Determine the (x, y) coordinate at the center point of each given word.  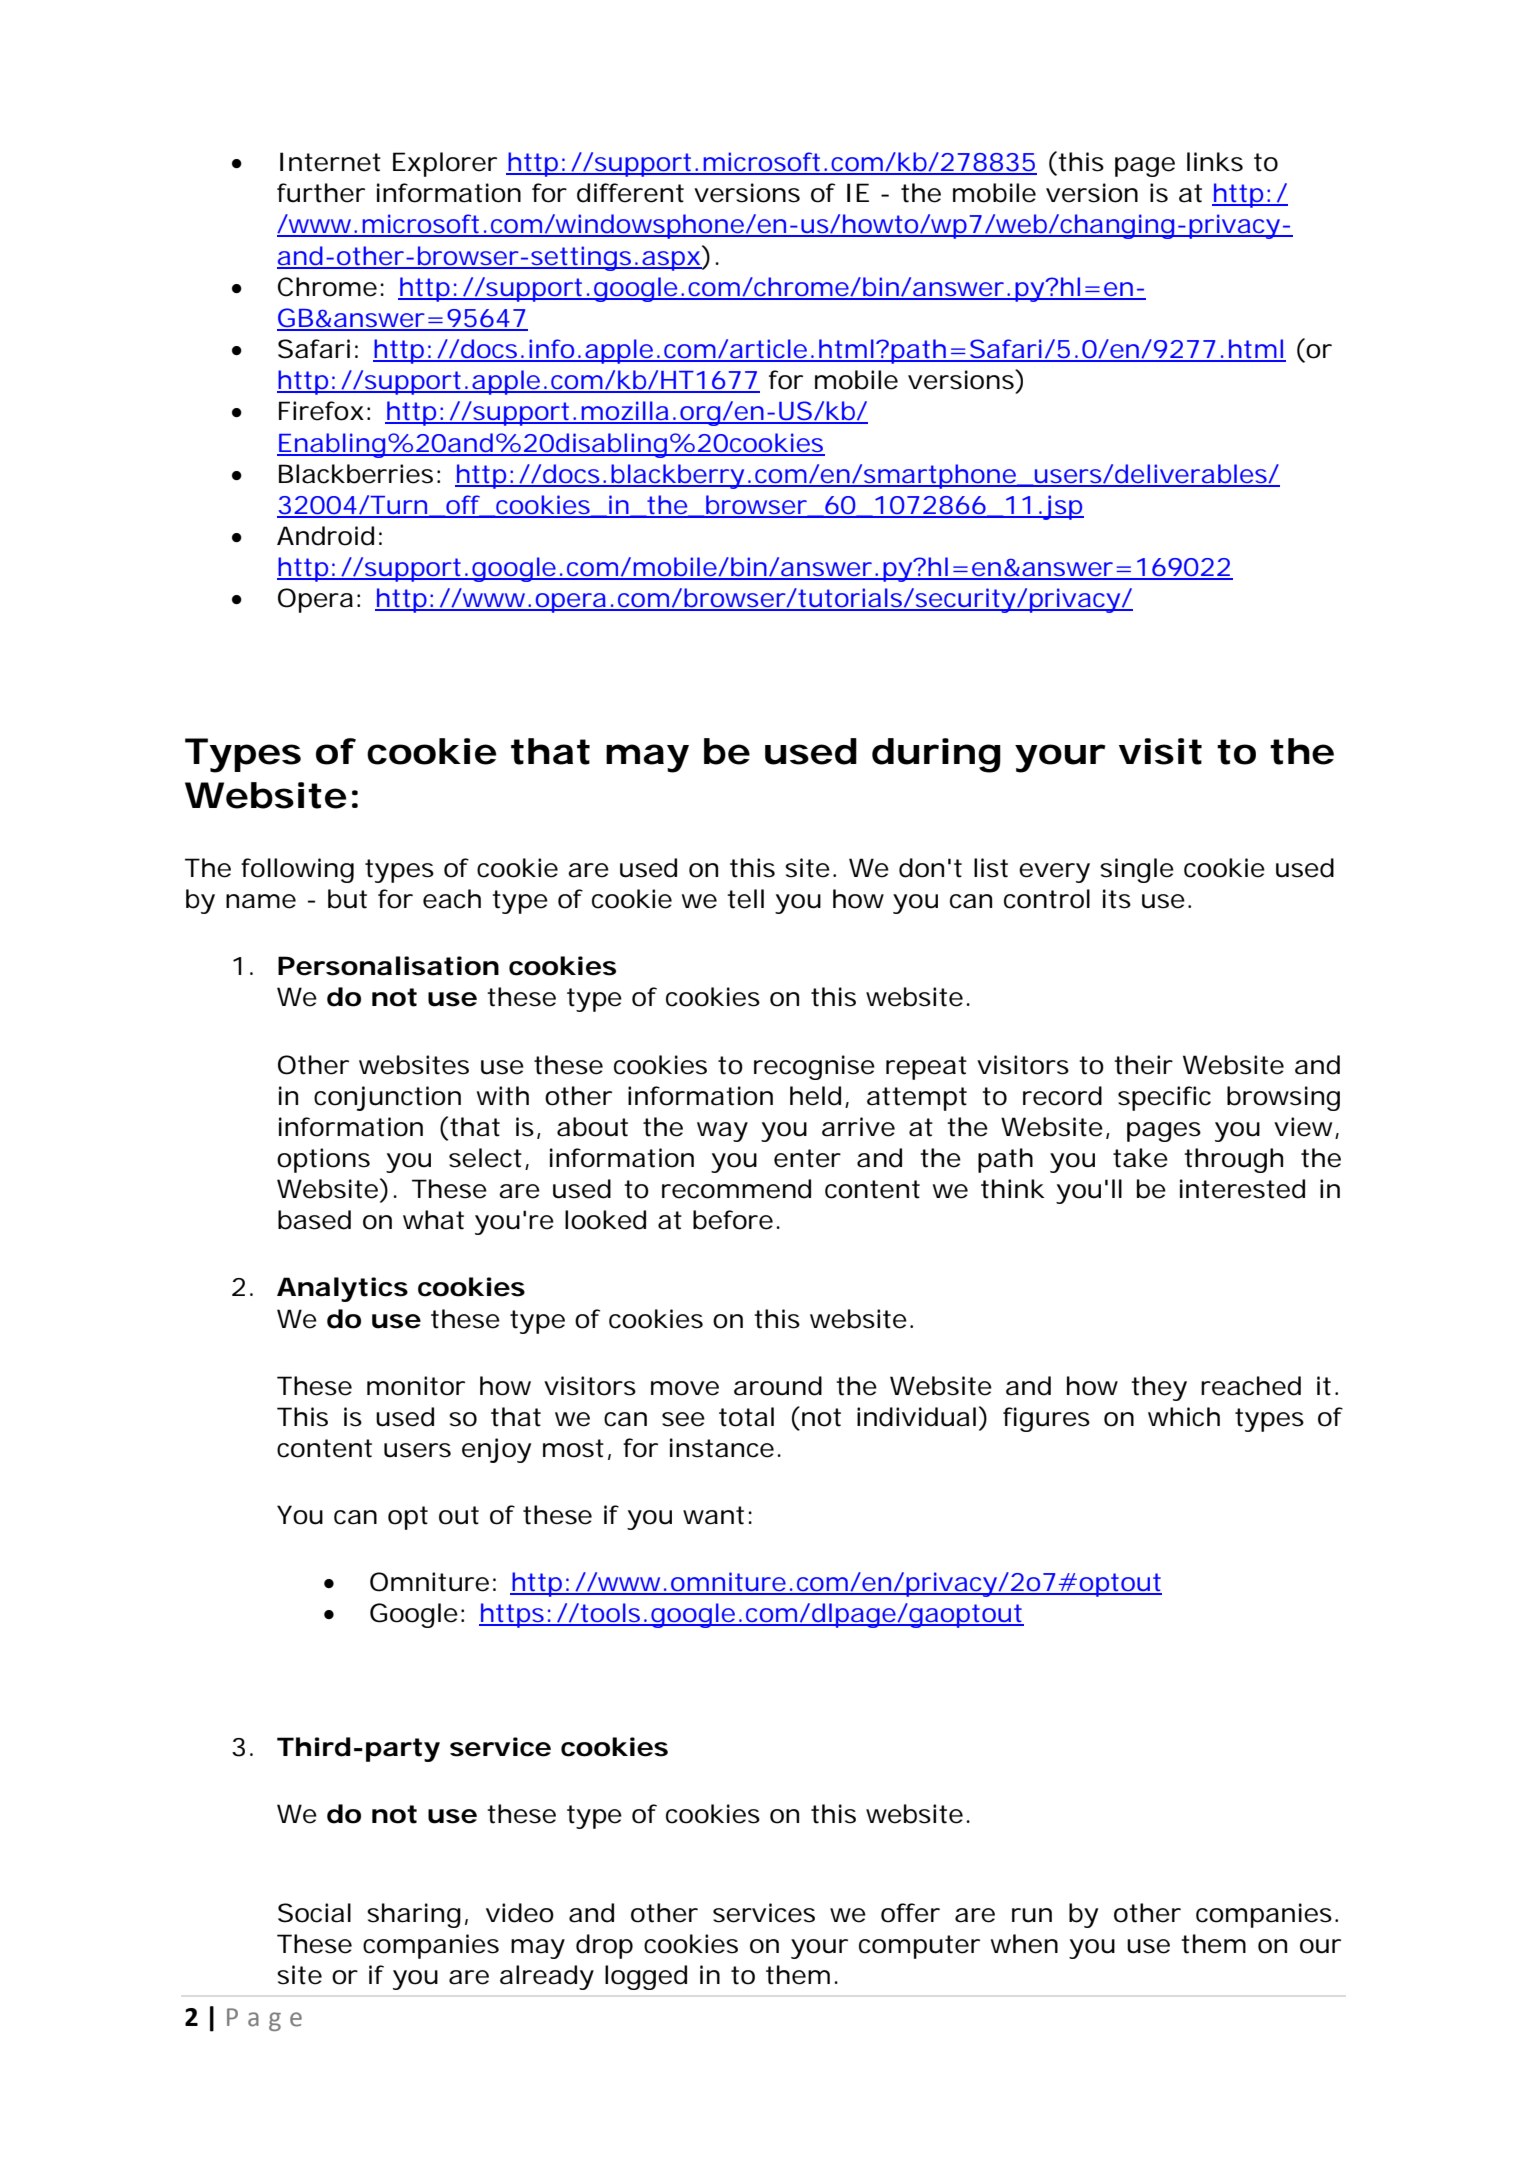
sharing (414, 1915)
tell (745, 899)
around (778, 1386)
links (1215, 162)
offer (910, 1913)
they (1159, 1388)
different (630, 193)
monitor (416, 1386)
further (321, 193)
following (297, 870)
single (1137, 870)
